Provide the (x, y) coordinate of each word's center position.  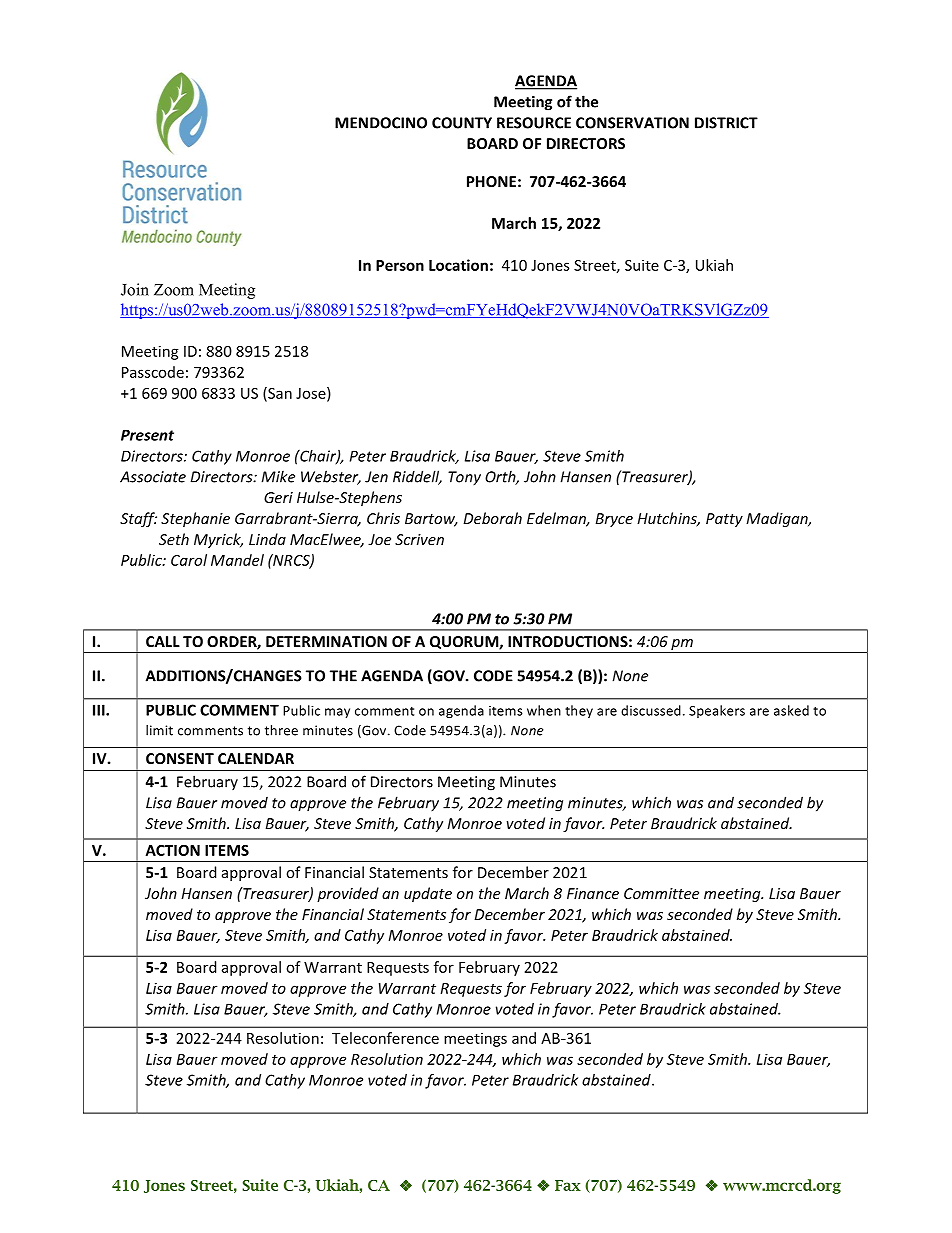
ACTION (173, 850)
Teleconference (385, 1038)
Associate (153, 477)
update (428, 894)
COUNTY (462, 123)
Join (135, 289)
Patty (724, 520)
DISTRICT (726, 123)
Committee (661, 893)
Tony (464, 478)
